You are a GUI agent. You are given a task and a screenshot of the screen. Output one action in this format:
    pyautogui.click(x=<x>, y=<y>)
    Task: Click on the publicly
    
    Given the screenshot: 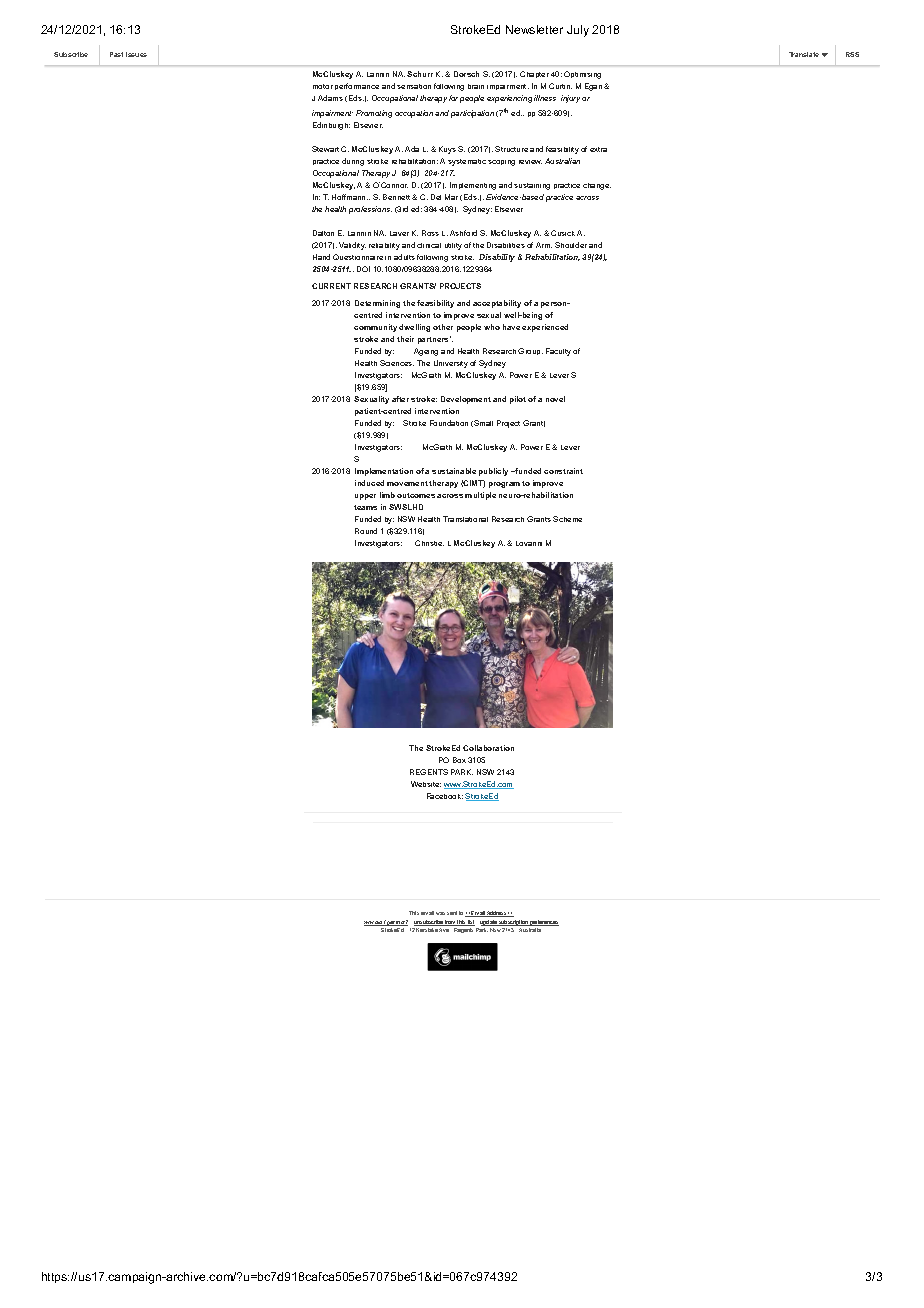 What is the action you would take?
    pyautogui.click(x=493, y=472)
